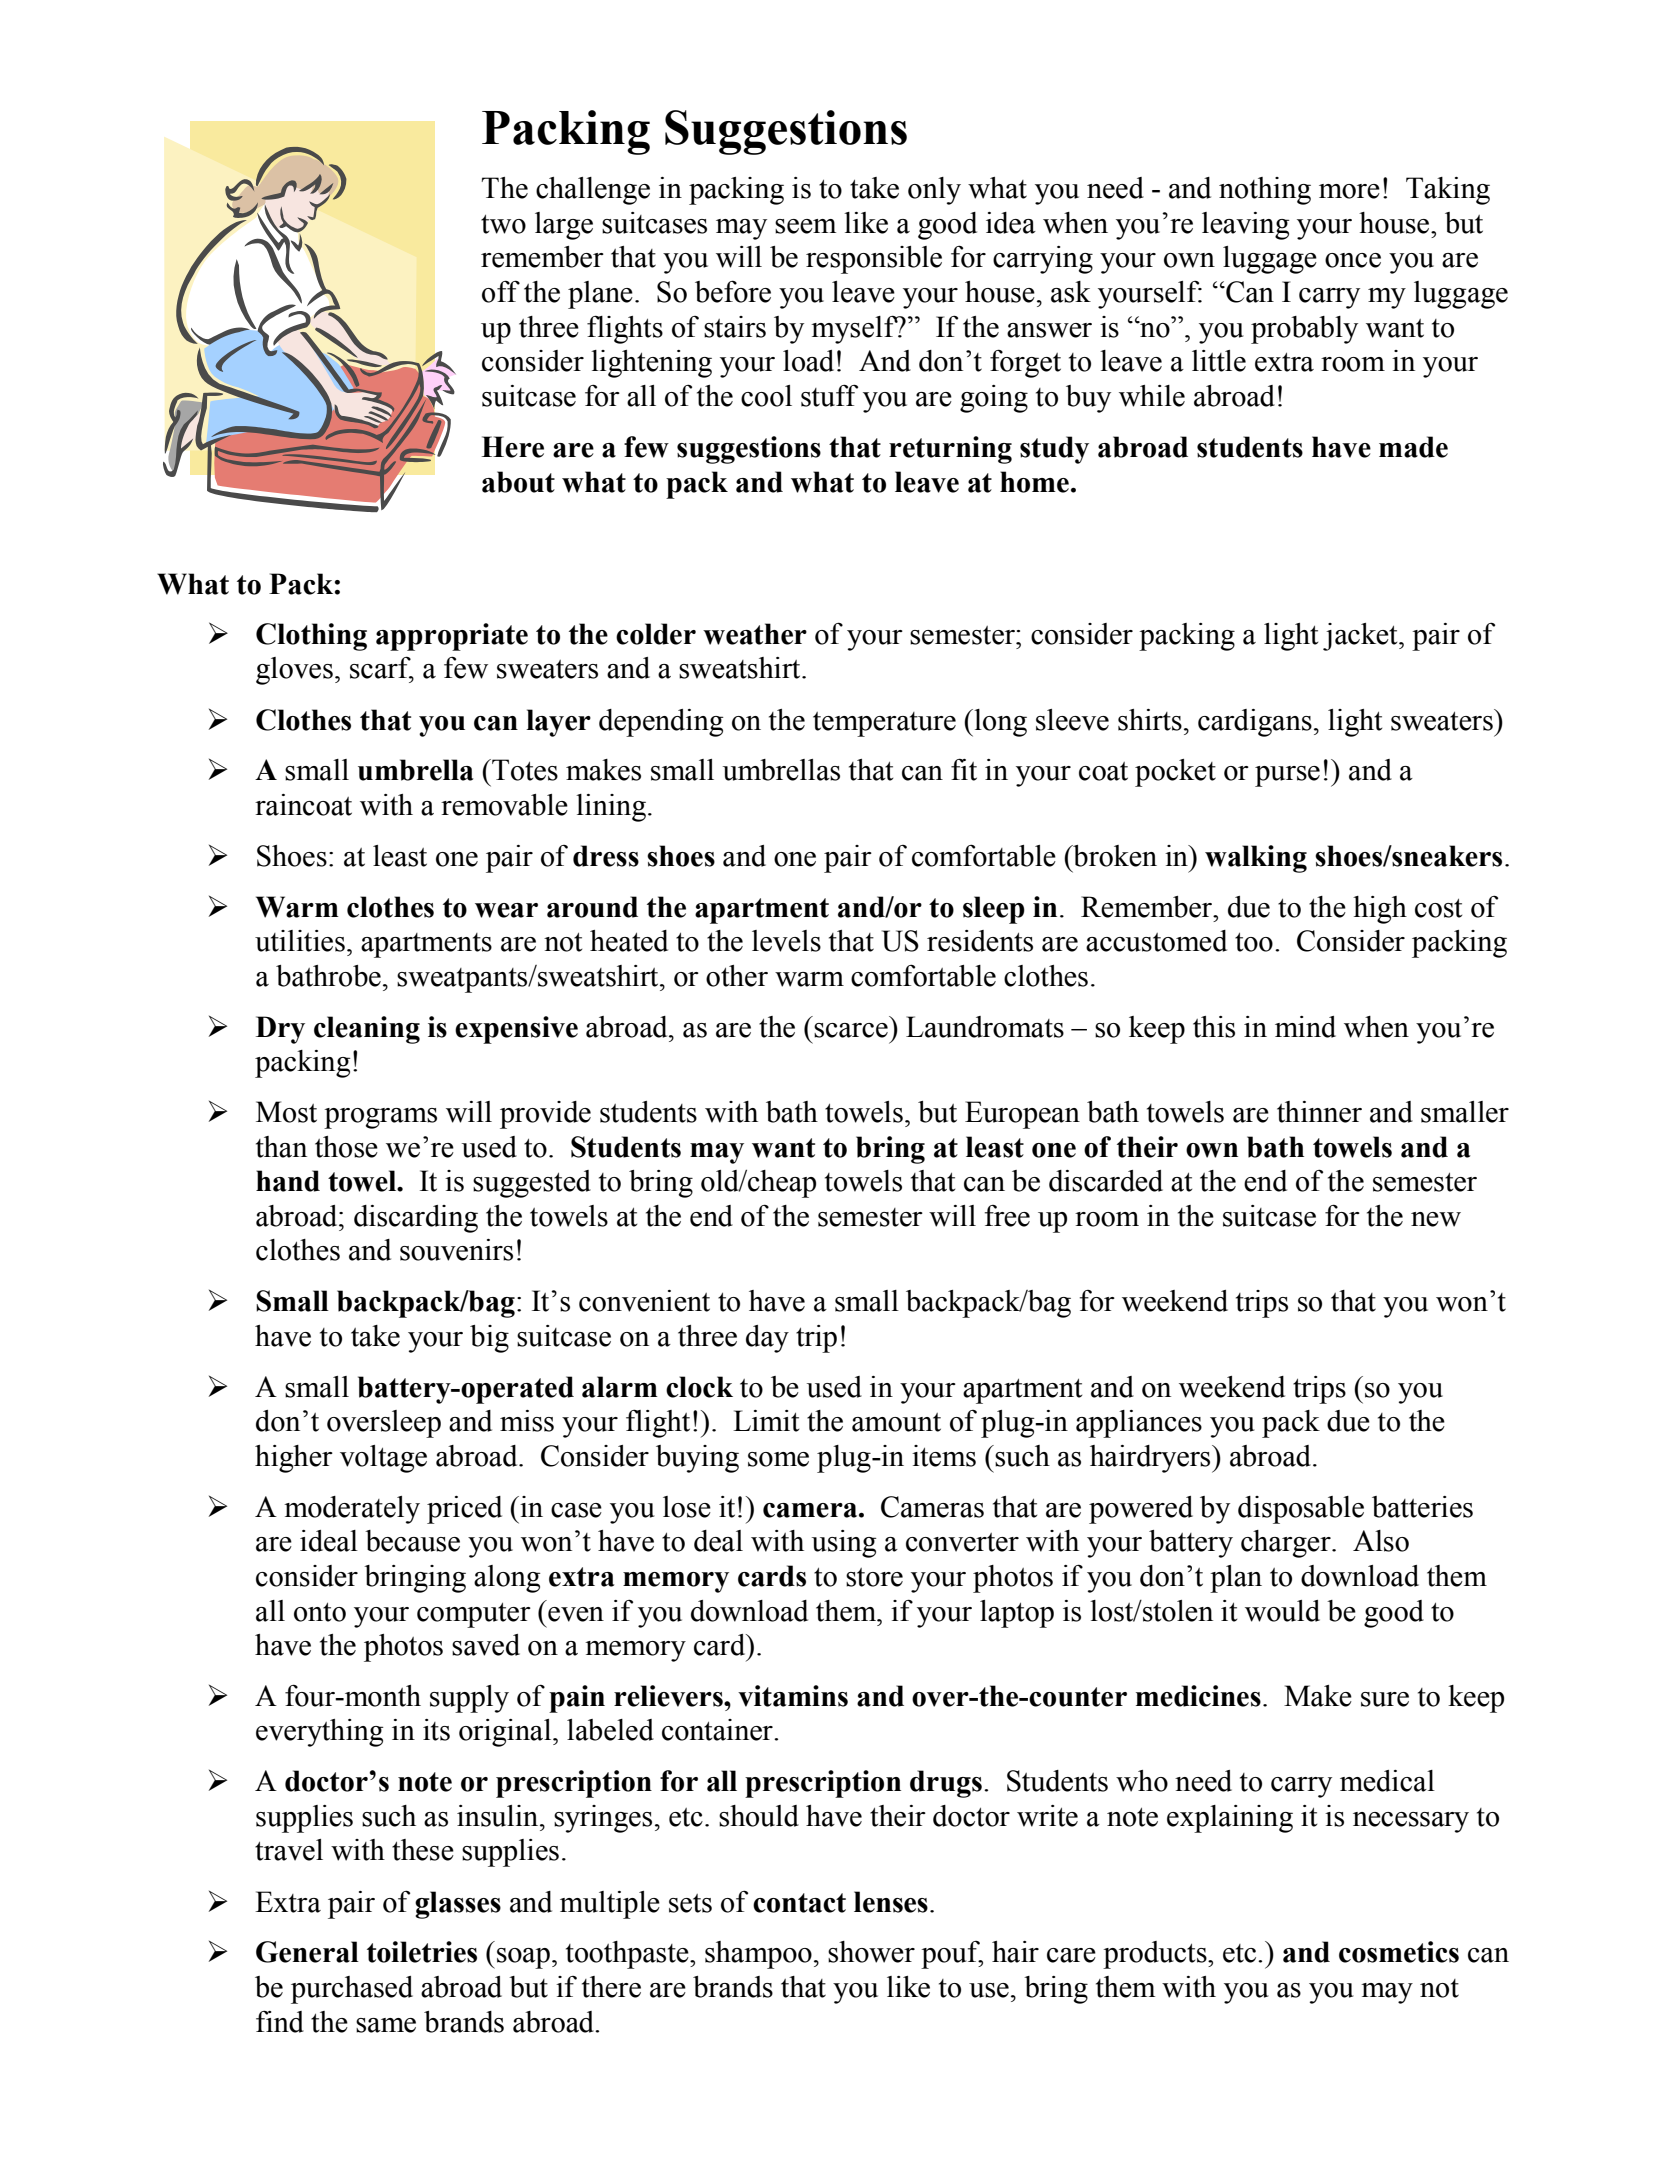 Image resolution: width=1671 pixels, height=2163 pixels. What do you see at coordinates (503, 224) in the screenshot?
I see `two` at bounding box center [503, 224].
